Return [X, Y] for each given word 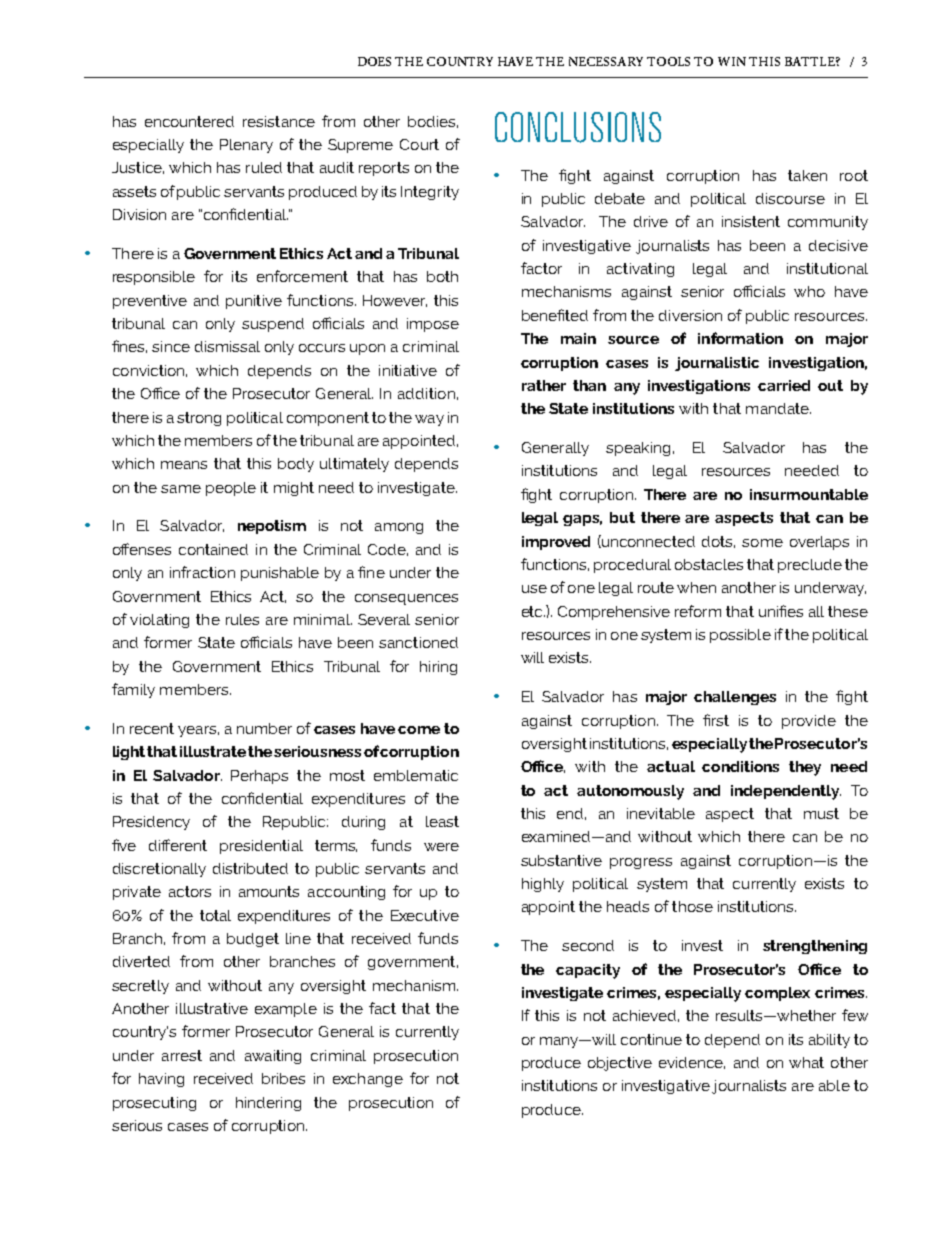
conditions [740, 766]
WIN [732, 61]
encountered [189, 121]
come [419, 730]
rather [544, 385]
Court [419, 144]
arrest [182, 1055]
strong [199, 419]
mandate [778, 408]
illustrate [213, 751]
